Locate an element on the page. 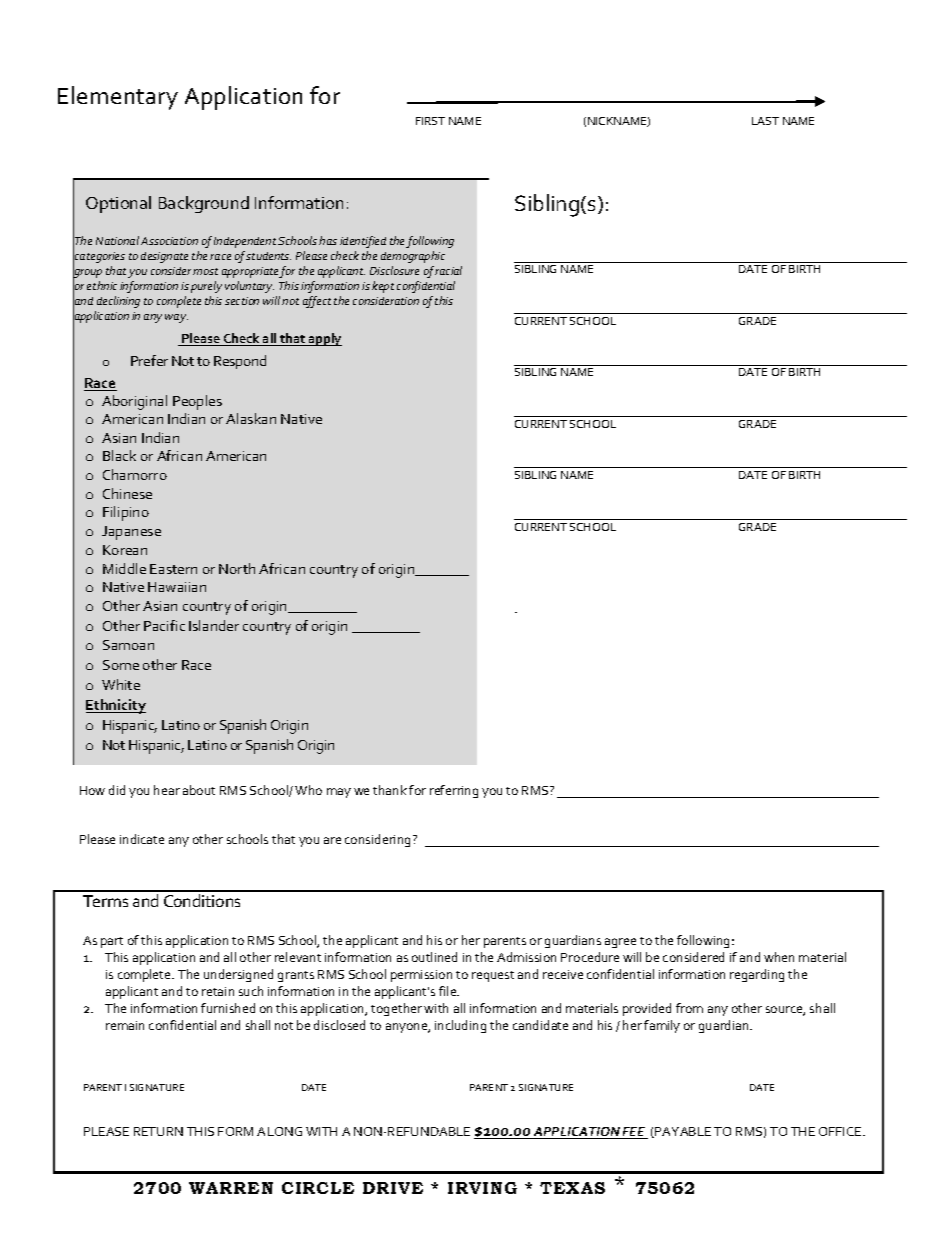 This document has height=1233, width=952. LAST is located at coordinates (765, 121).
